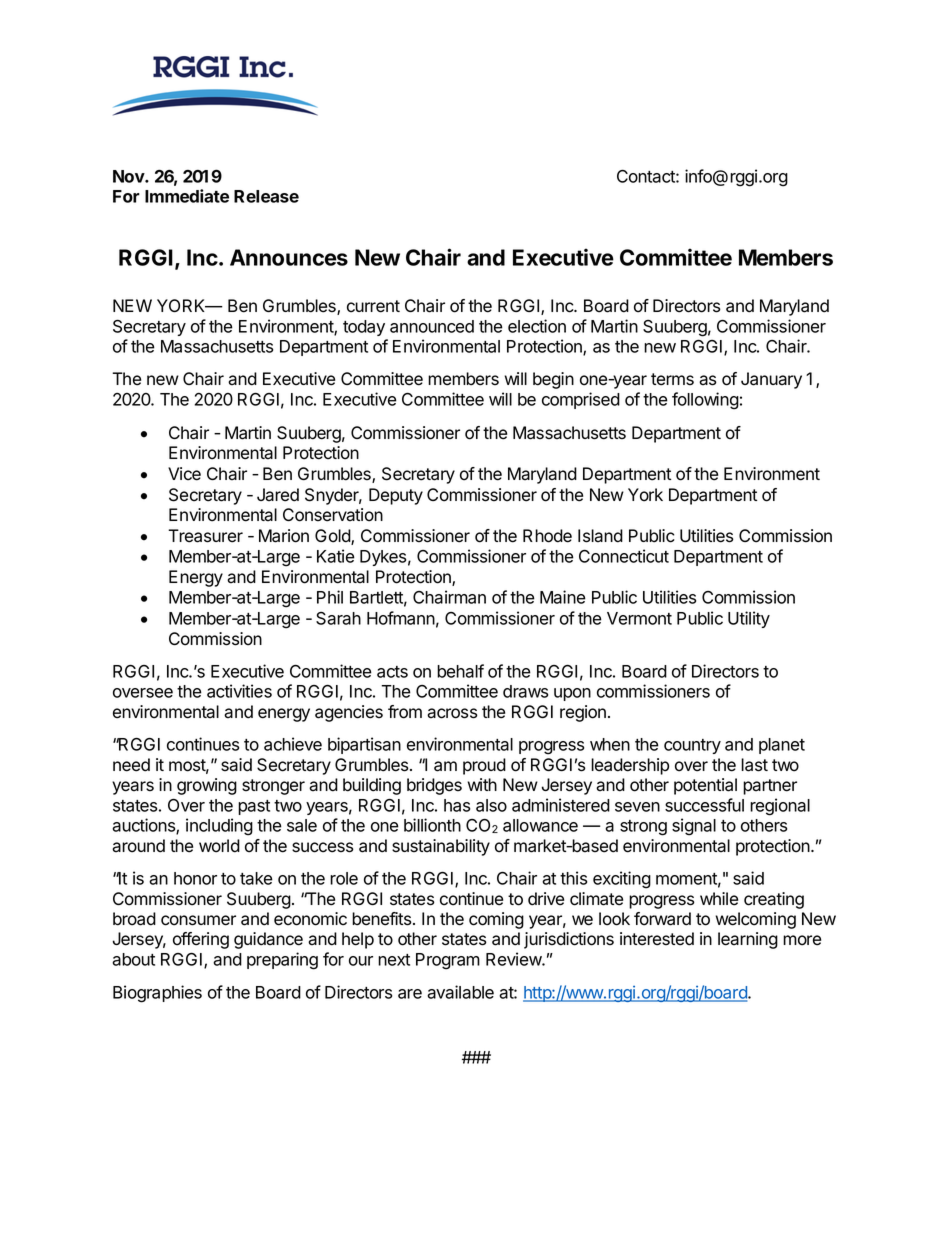 The image size is (952, 1233). I want to click on learning, so click(748, 940).
